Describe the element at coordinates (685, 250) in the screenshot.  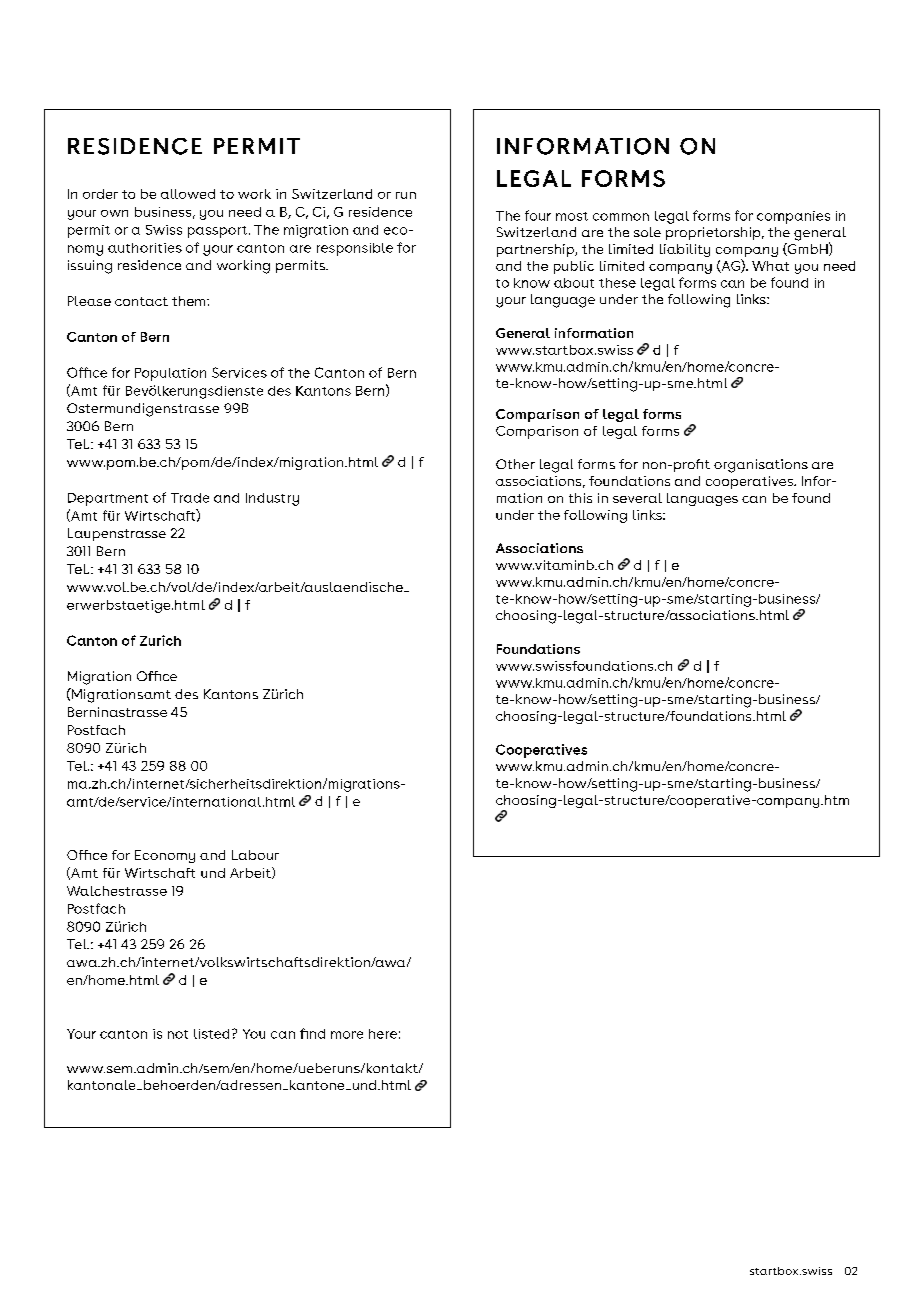
I see `liability` at that location.
